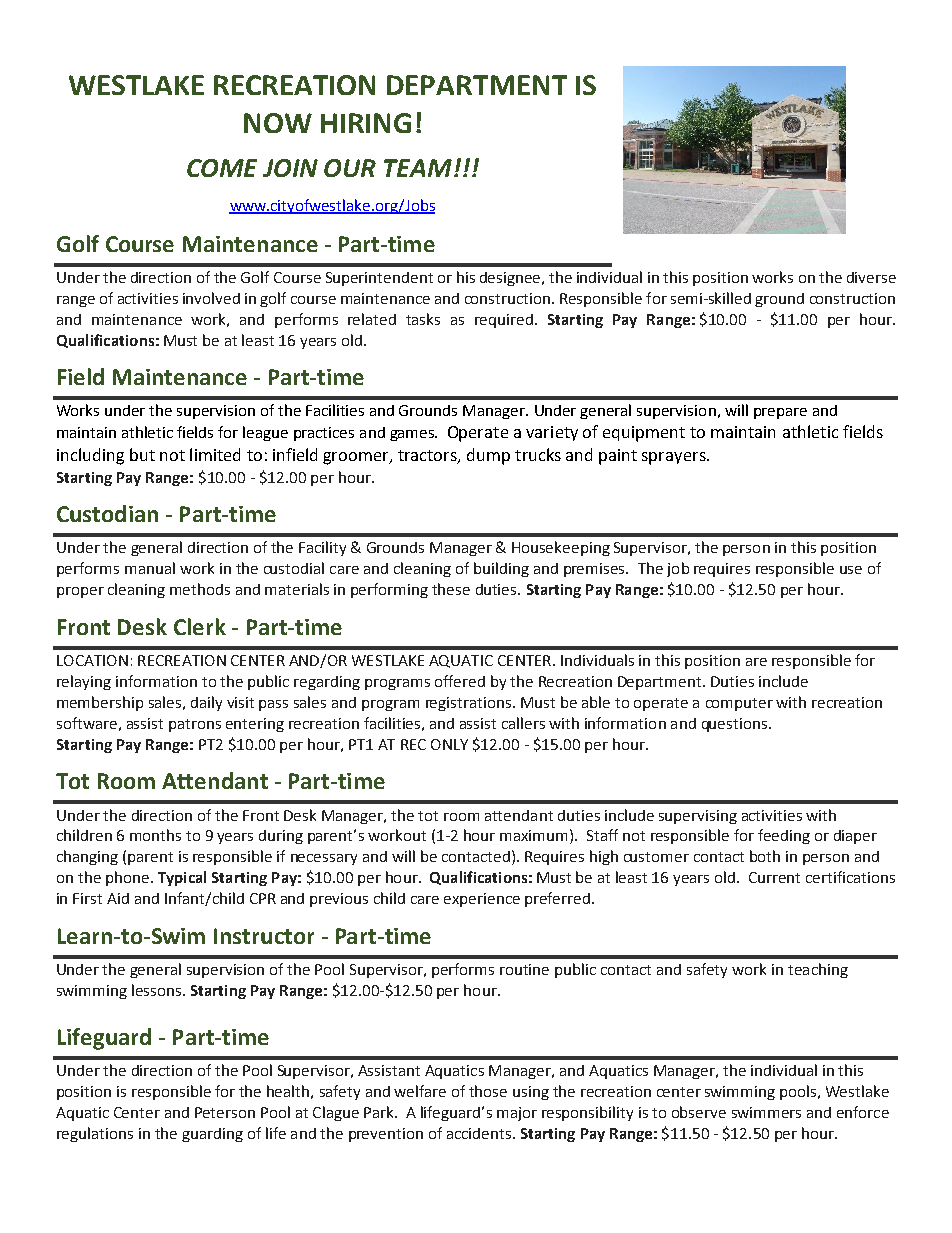 This page has height=1233, width=952. Describe the element at coordinates (488, 456) in the page. I see `dump` at that location.
